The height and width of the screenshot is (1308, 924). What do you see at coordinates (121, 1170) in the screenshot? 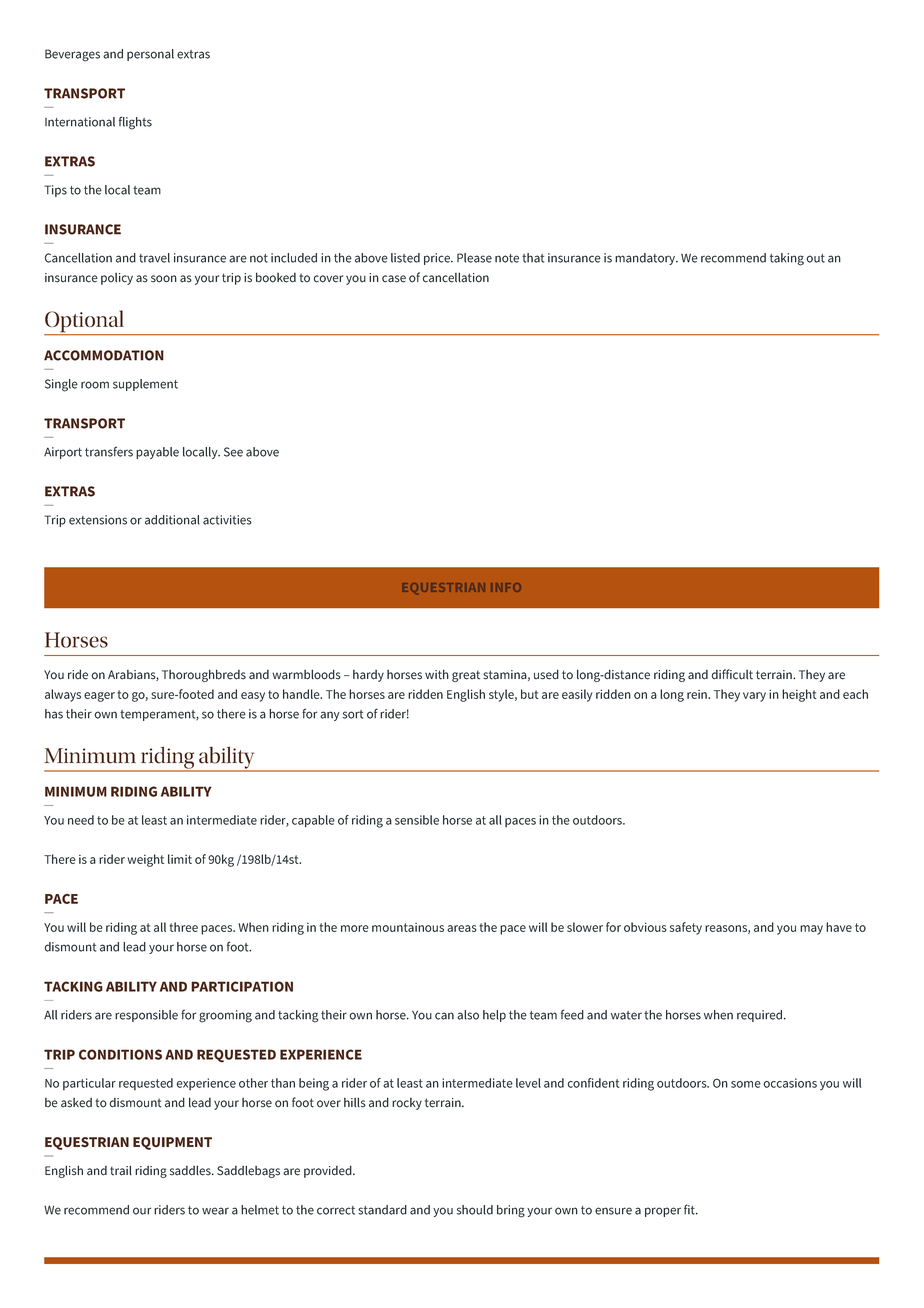
I see `trail` at bounding box center [121, 1170].
